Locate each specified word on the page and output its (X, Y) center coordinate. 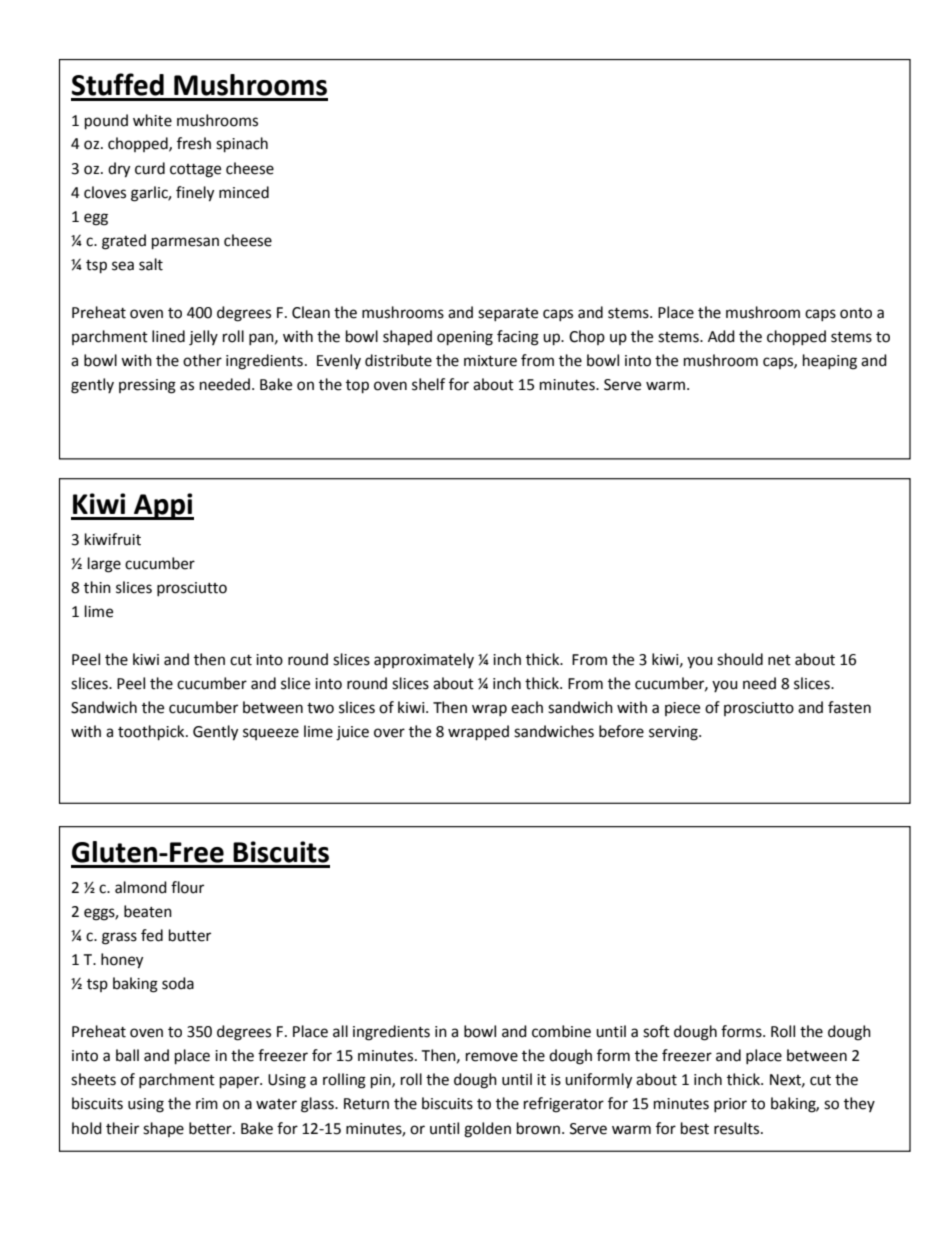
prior (730, 1105)
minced (244, 192)
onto (856, 313)
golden (487, 1130)
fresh (194, 143)
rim (207, 1103)
